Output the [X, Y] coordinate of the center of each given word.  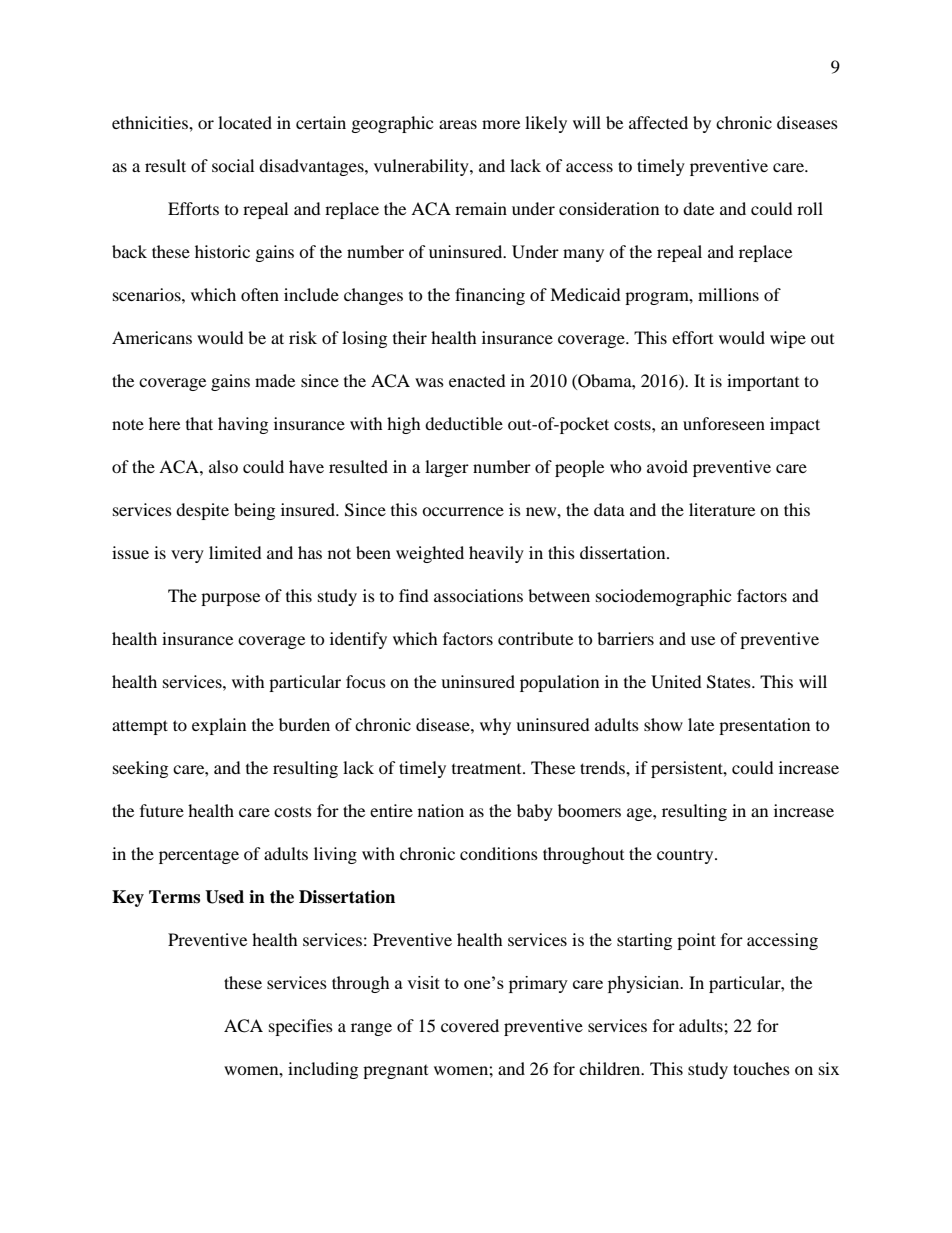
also [223, 466]
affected [658, 122]
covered [470, 1025]
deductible [464, 423]
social [233, 165]
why [495, 726]
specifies [301, 1027]
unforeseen [724, 423]
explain [219, 726]
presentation [764, 726]
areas [458, 124]
